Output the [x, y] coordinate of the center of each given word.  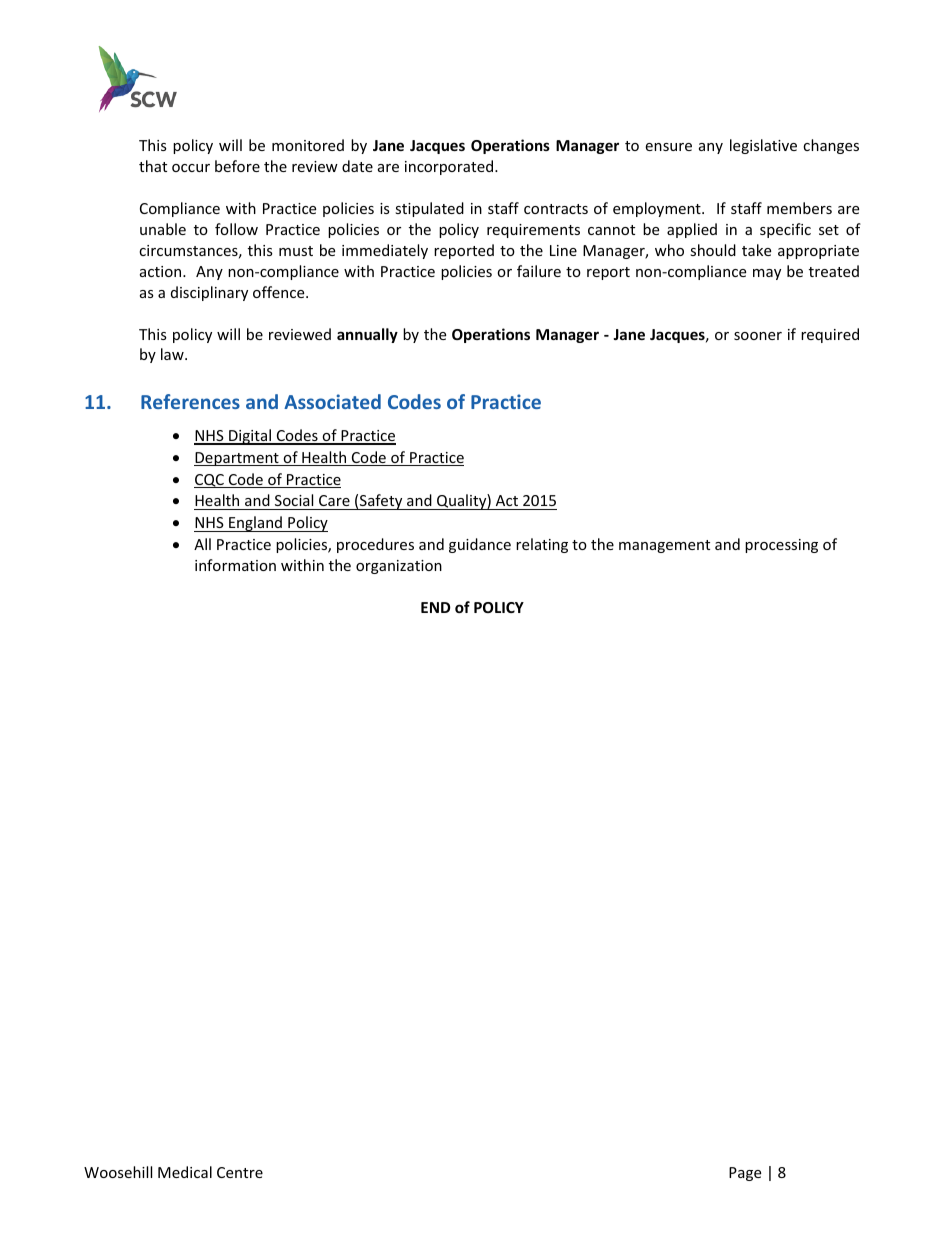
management [664, 546]
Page [745, 1174]
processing [781, 546]
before [237, 166]
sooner [758, 336]
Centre [240, 1172]
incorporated [450, 167]
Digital [250, 437]
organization [399, 567]
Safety [381, 502]
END [435, 607]
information [235, 565]
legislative [763, 146]
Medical [185, 1172]
